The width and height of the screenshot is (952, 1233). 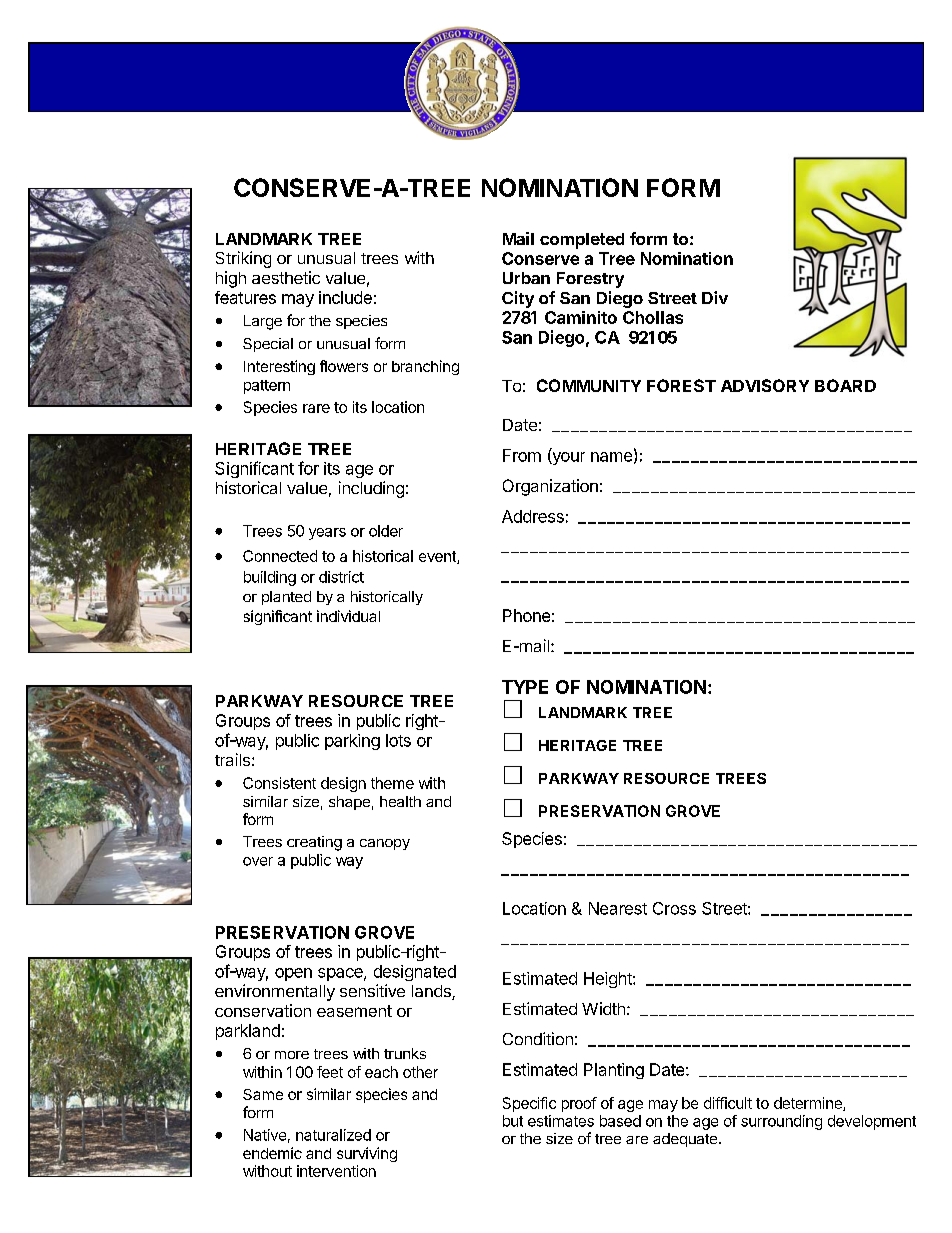 What do you see at coordinates (653, 317) in the screenshot?
I see `Chollas` at bounding box center [653, 317].
